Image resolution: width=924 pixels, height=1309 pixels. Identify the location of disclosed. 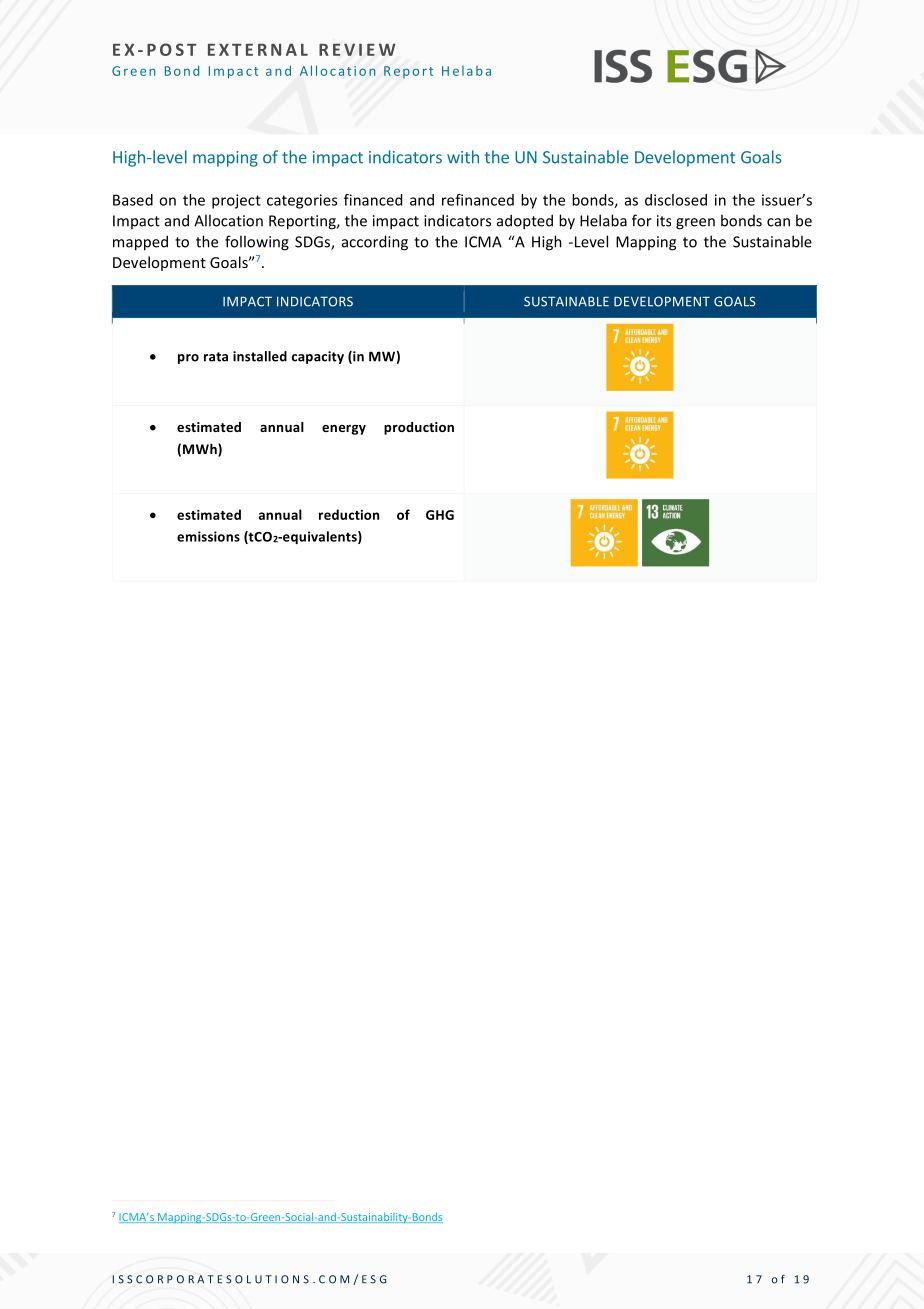
(676, 200).
